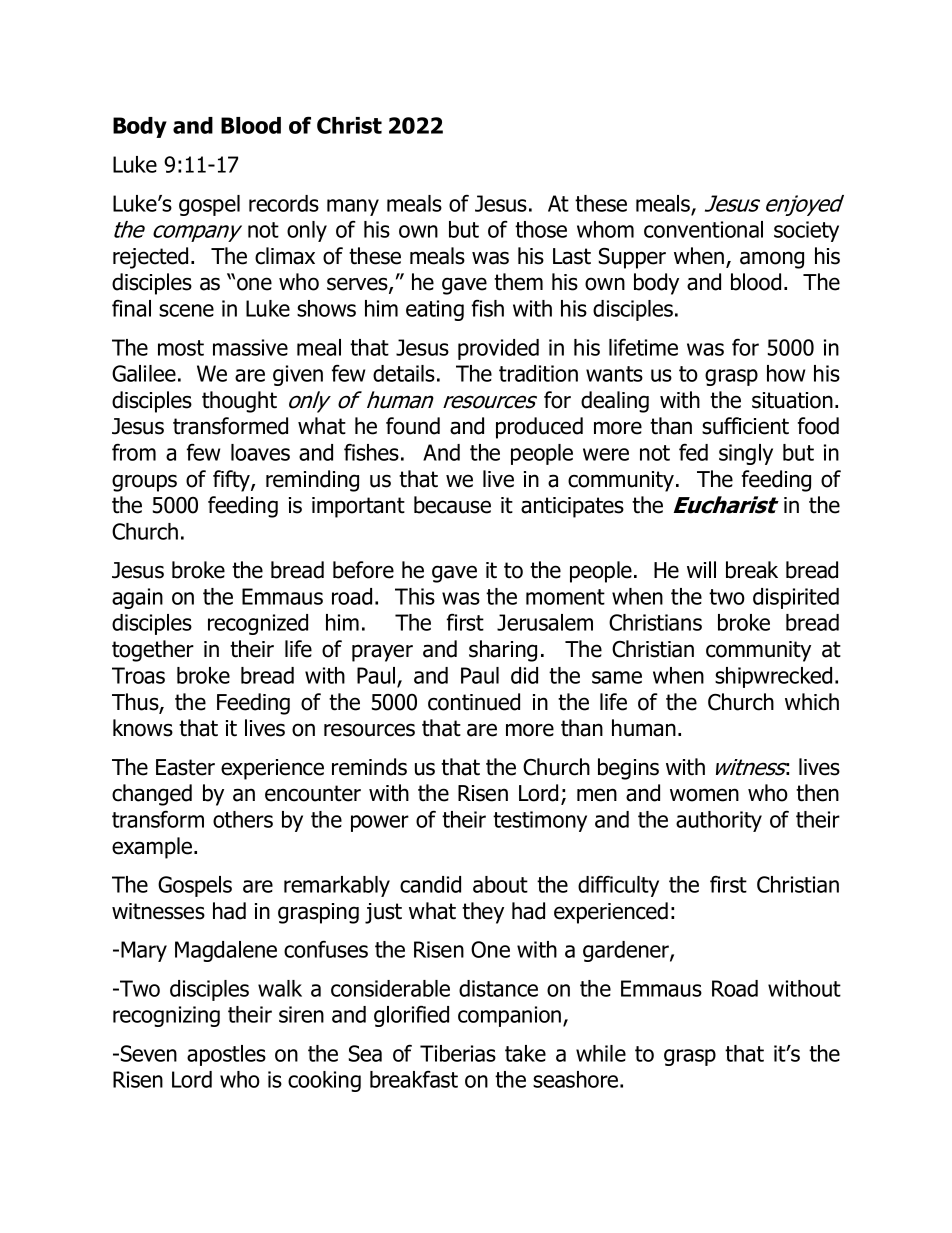 This screenshot has height=1233, width=952. I want to click on others, so click(243, 819).
